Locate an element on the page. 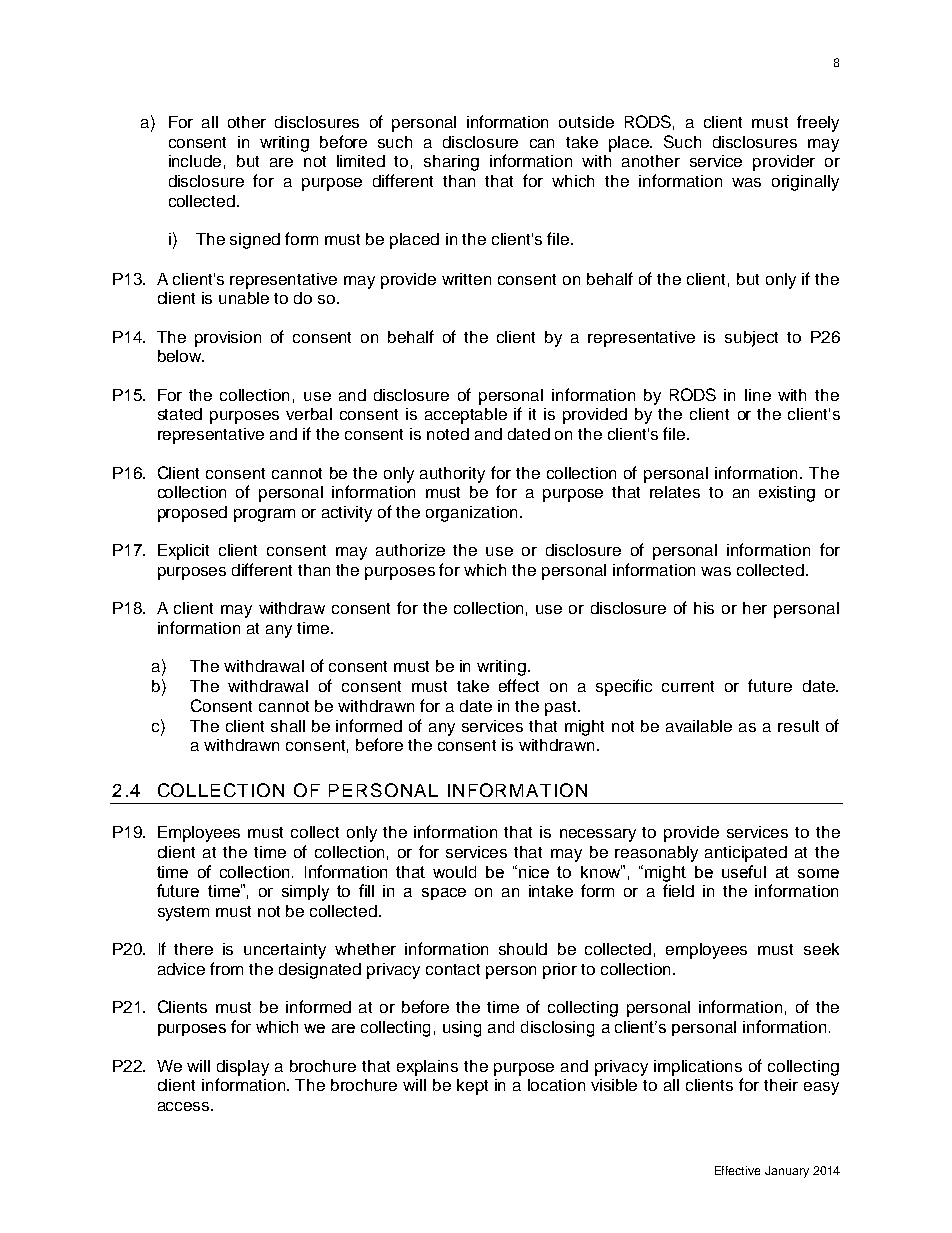  kept is located at coordinates (472, 1087).
